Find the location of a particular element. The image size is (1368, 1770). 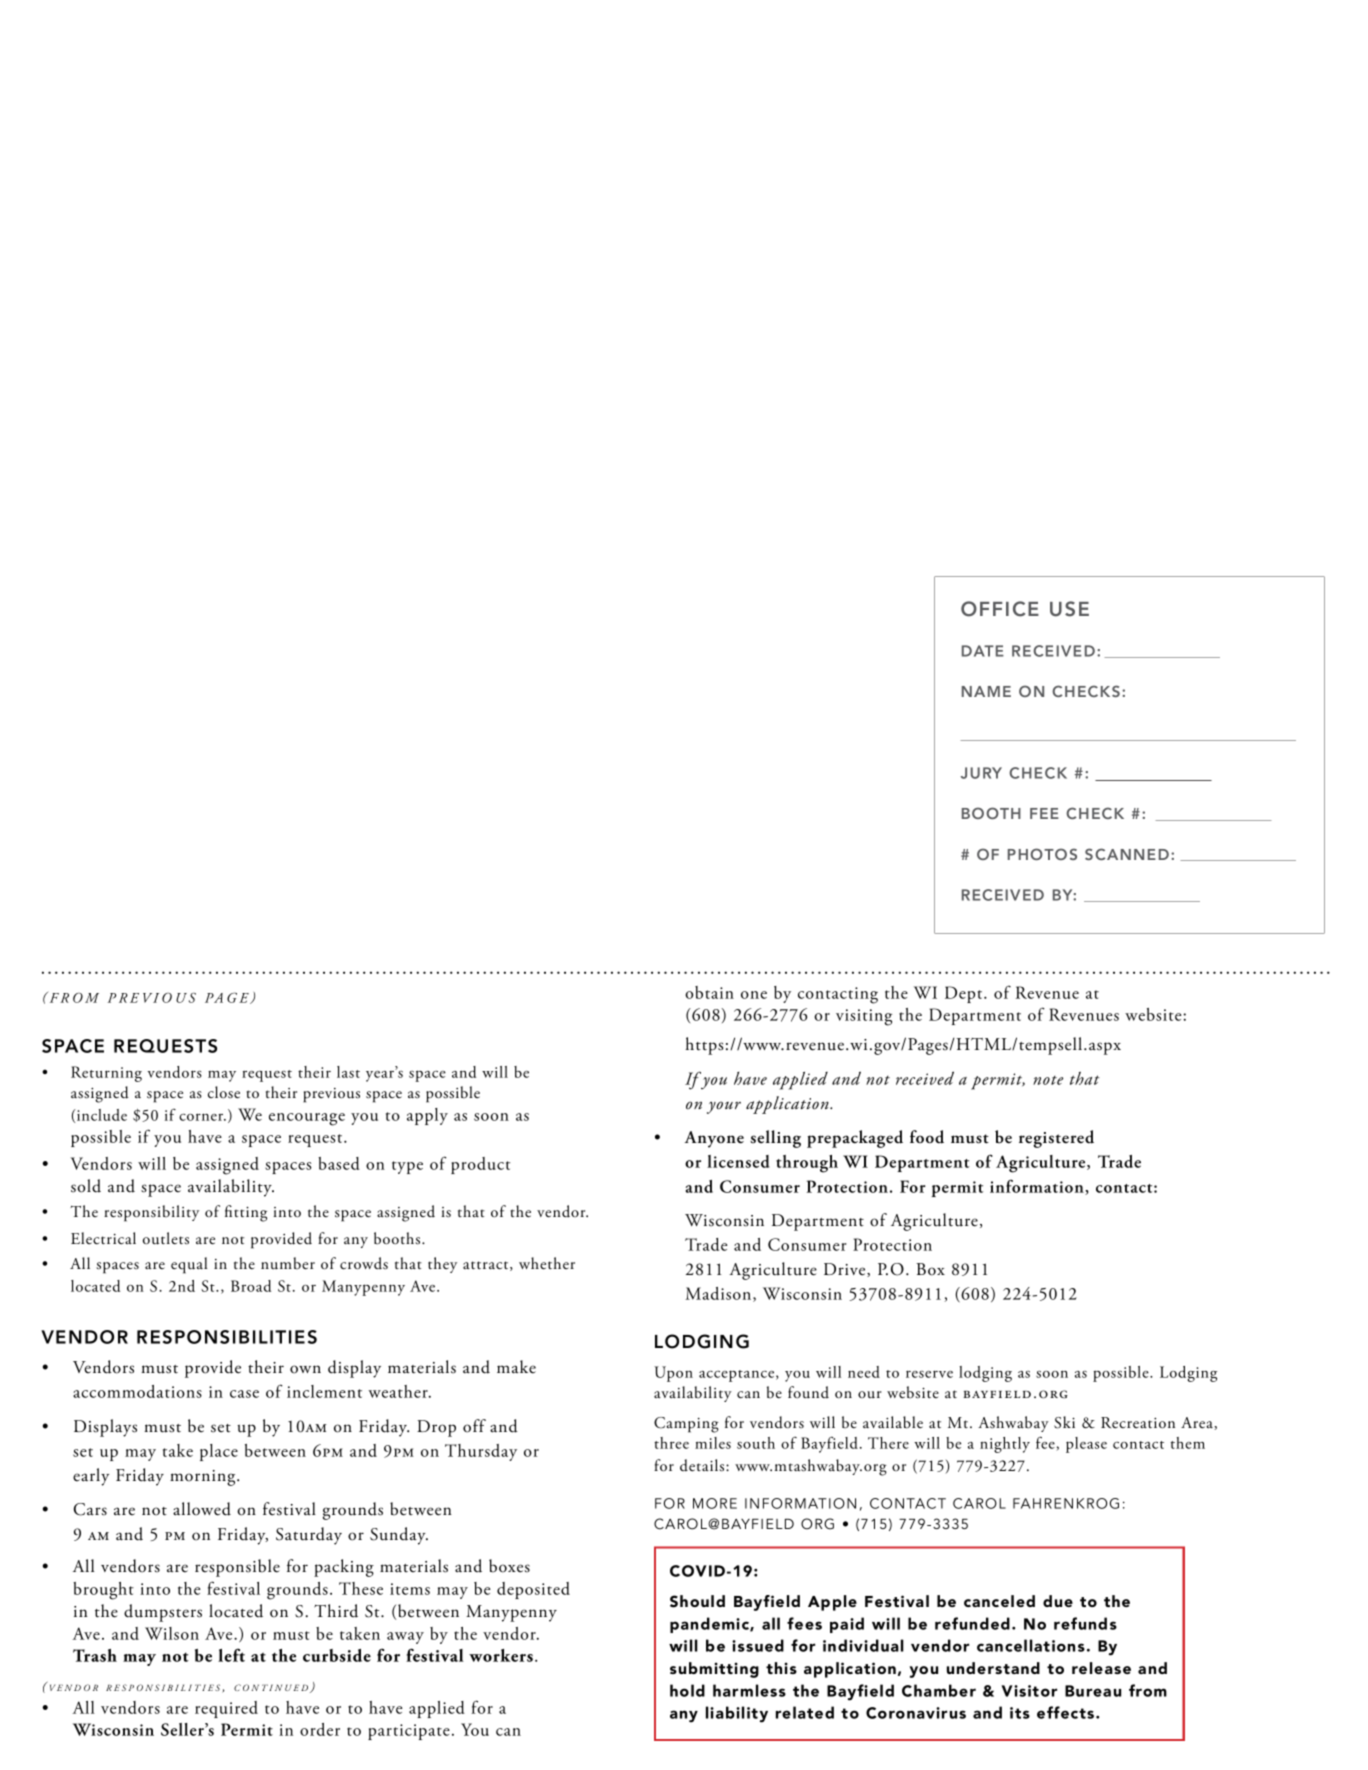

three is located at coordinates (671, 1443).
